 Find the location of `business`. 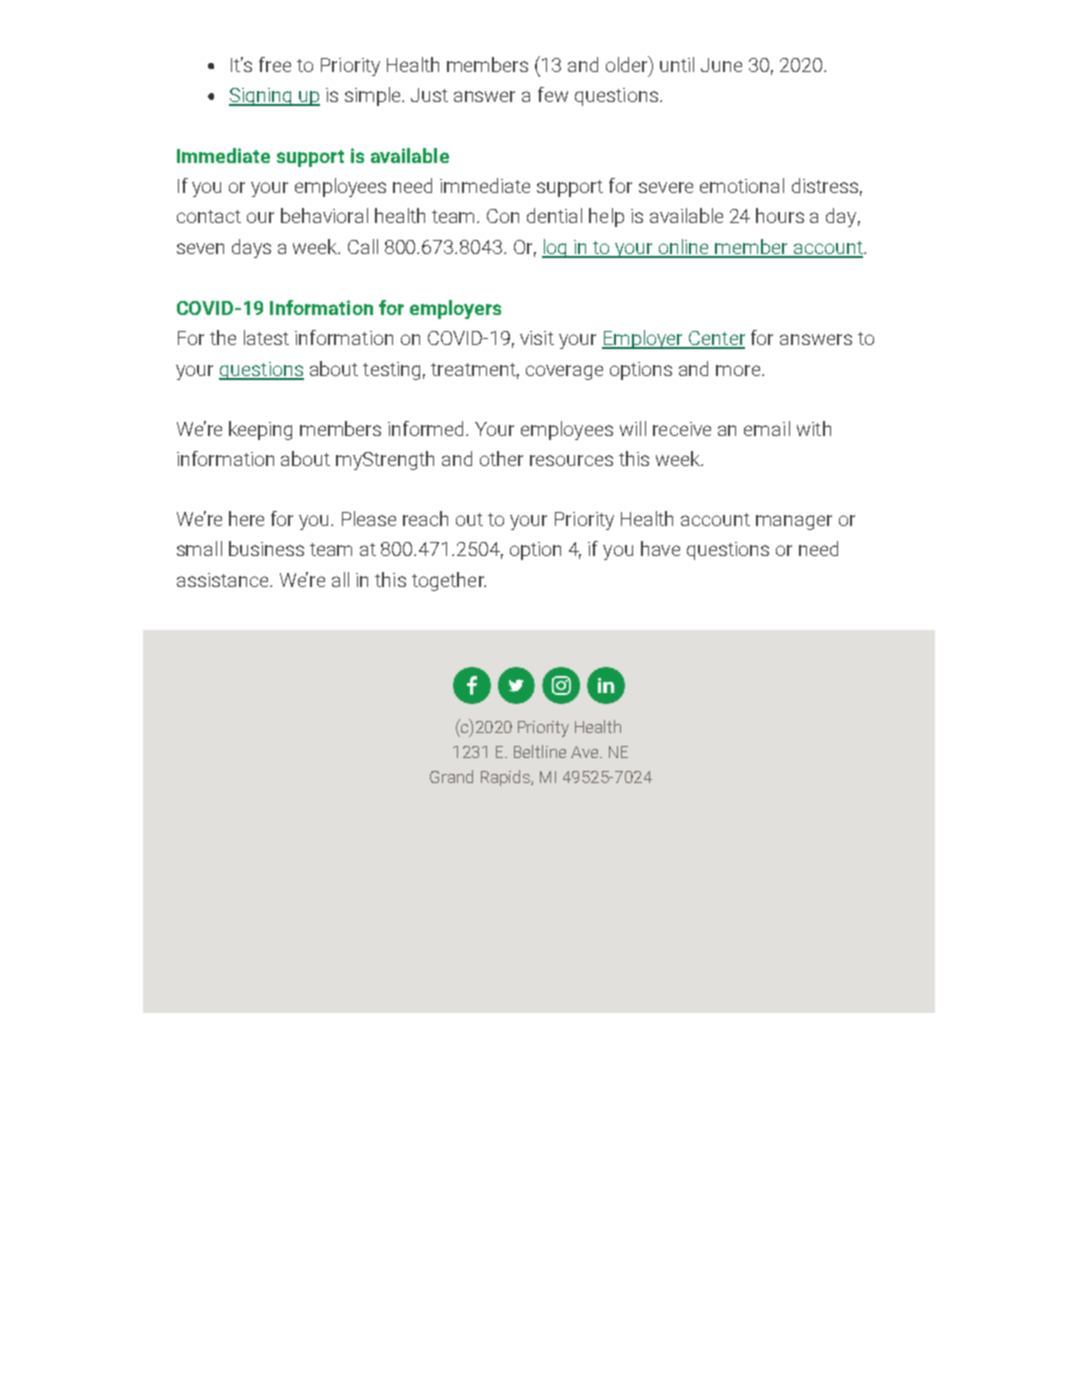

business is located at coordinates (266, 548).
